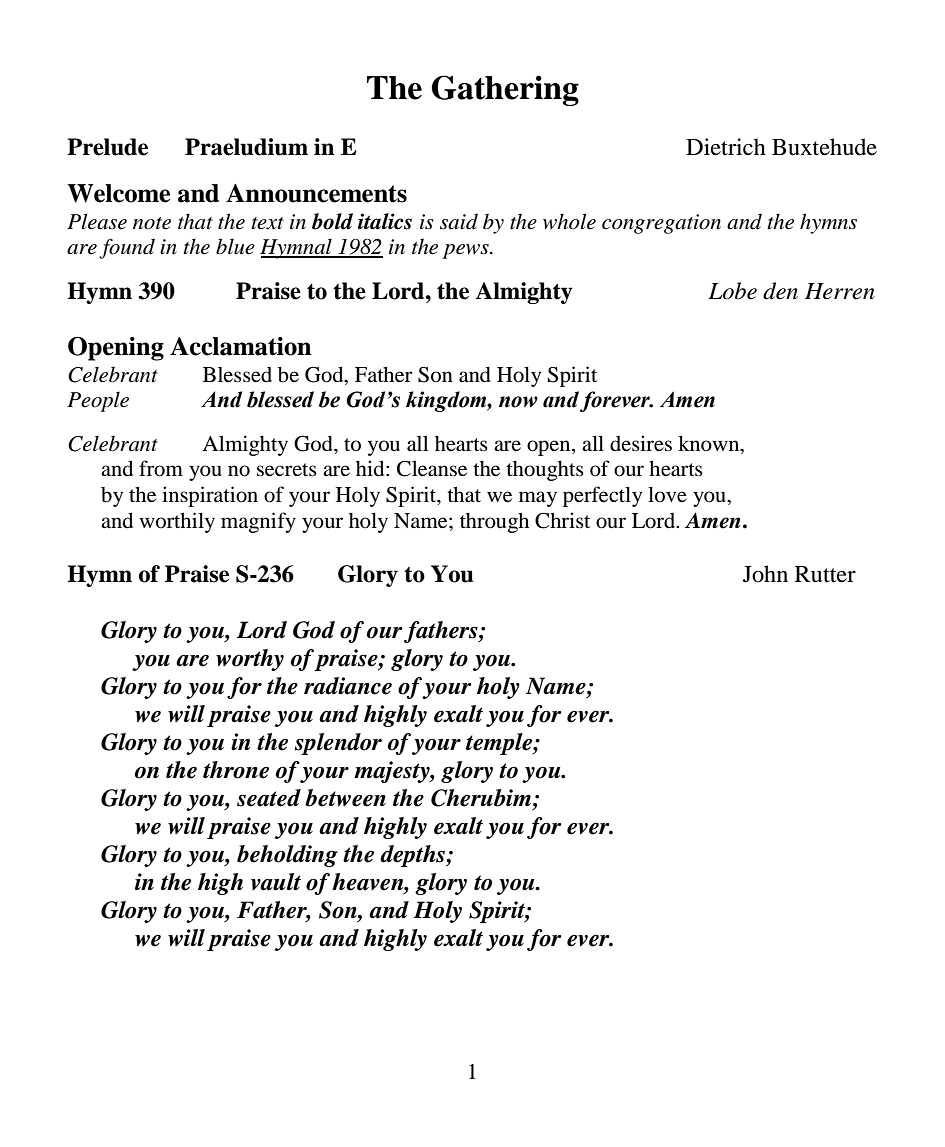 Image resolution: width=945 pixels, height=1147 pixels. Describe the element at coordinates (413, 856) in the screenshot. I see `depths` at that location.
